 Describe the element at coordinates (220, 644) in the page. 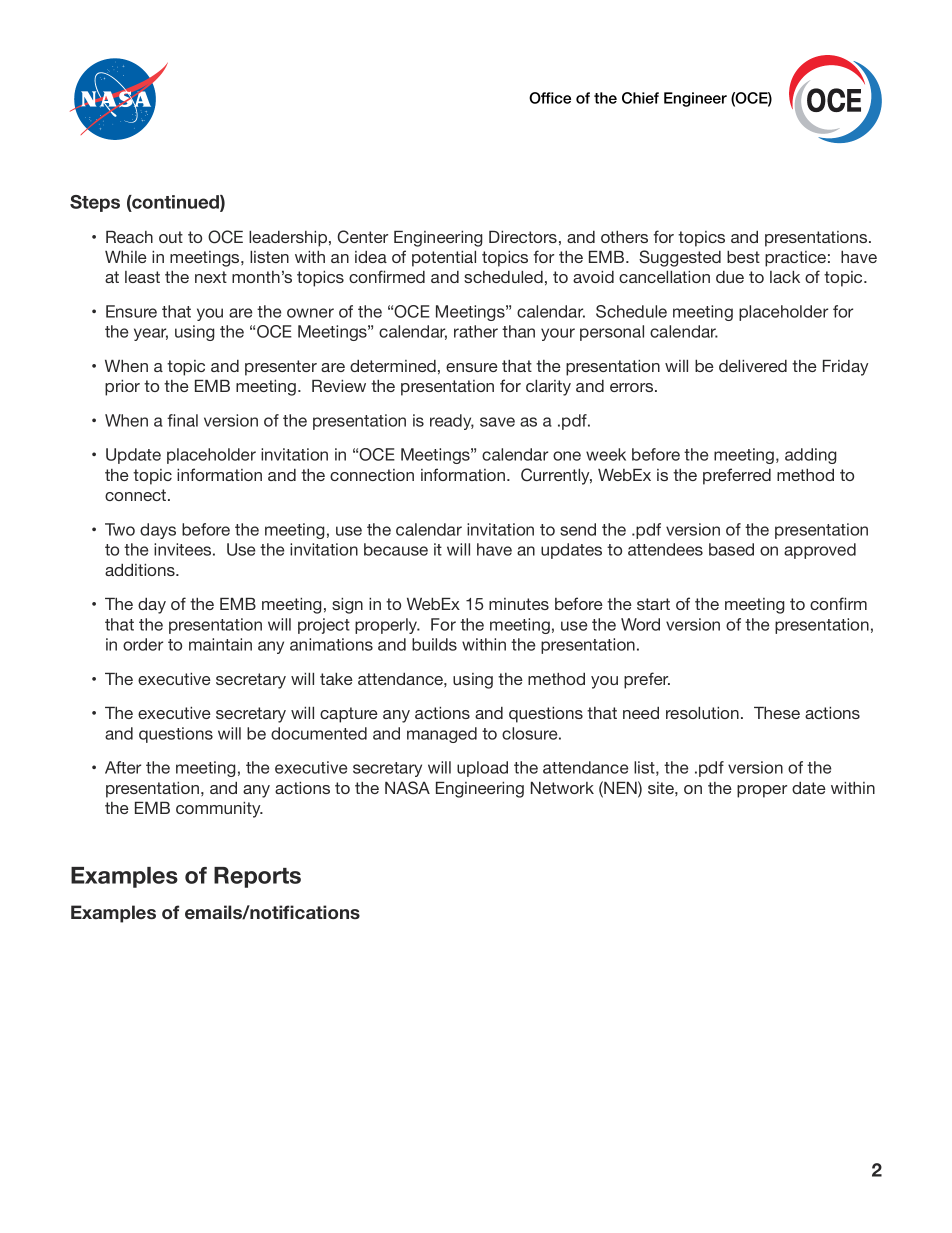

I see `maintain` at that location.
